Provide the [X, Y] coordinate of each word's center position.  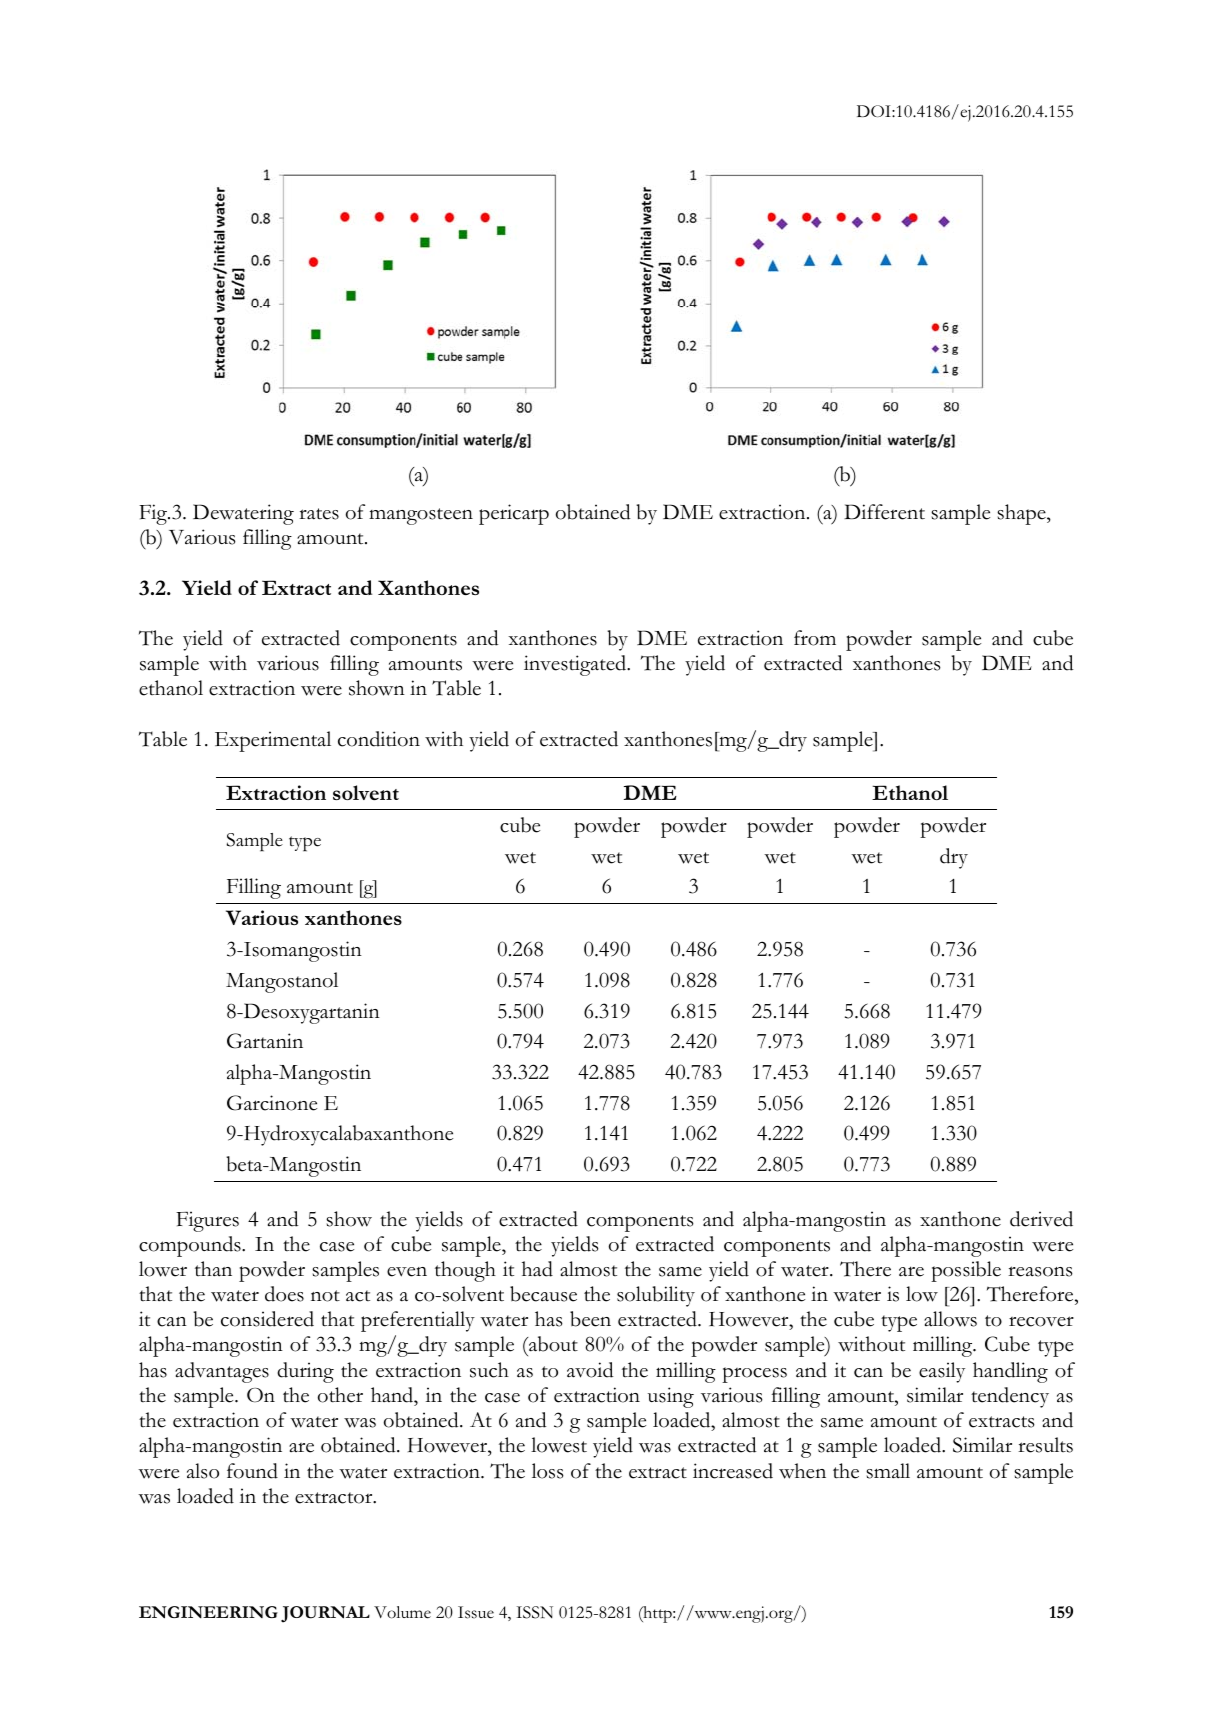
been [590, 1319]
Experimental [273, 741]
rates [319, 514]
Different [884, 512]
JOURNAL [325, 1614]
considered [267, 1319]
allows [950, 1319]
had [537, 1269]
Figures [207, 1221]
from [815, 638]
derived [1041, 1219]
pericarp [514, 514]
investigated [576, 665]
